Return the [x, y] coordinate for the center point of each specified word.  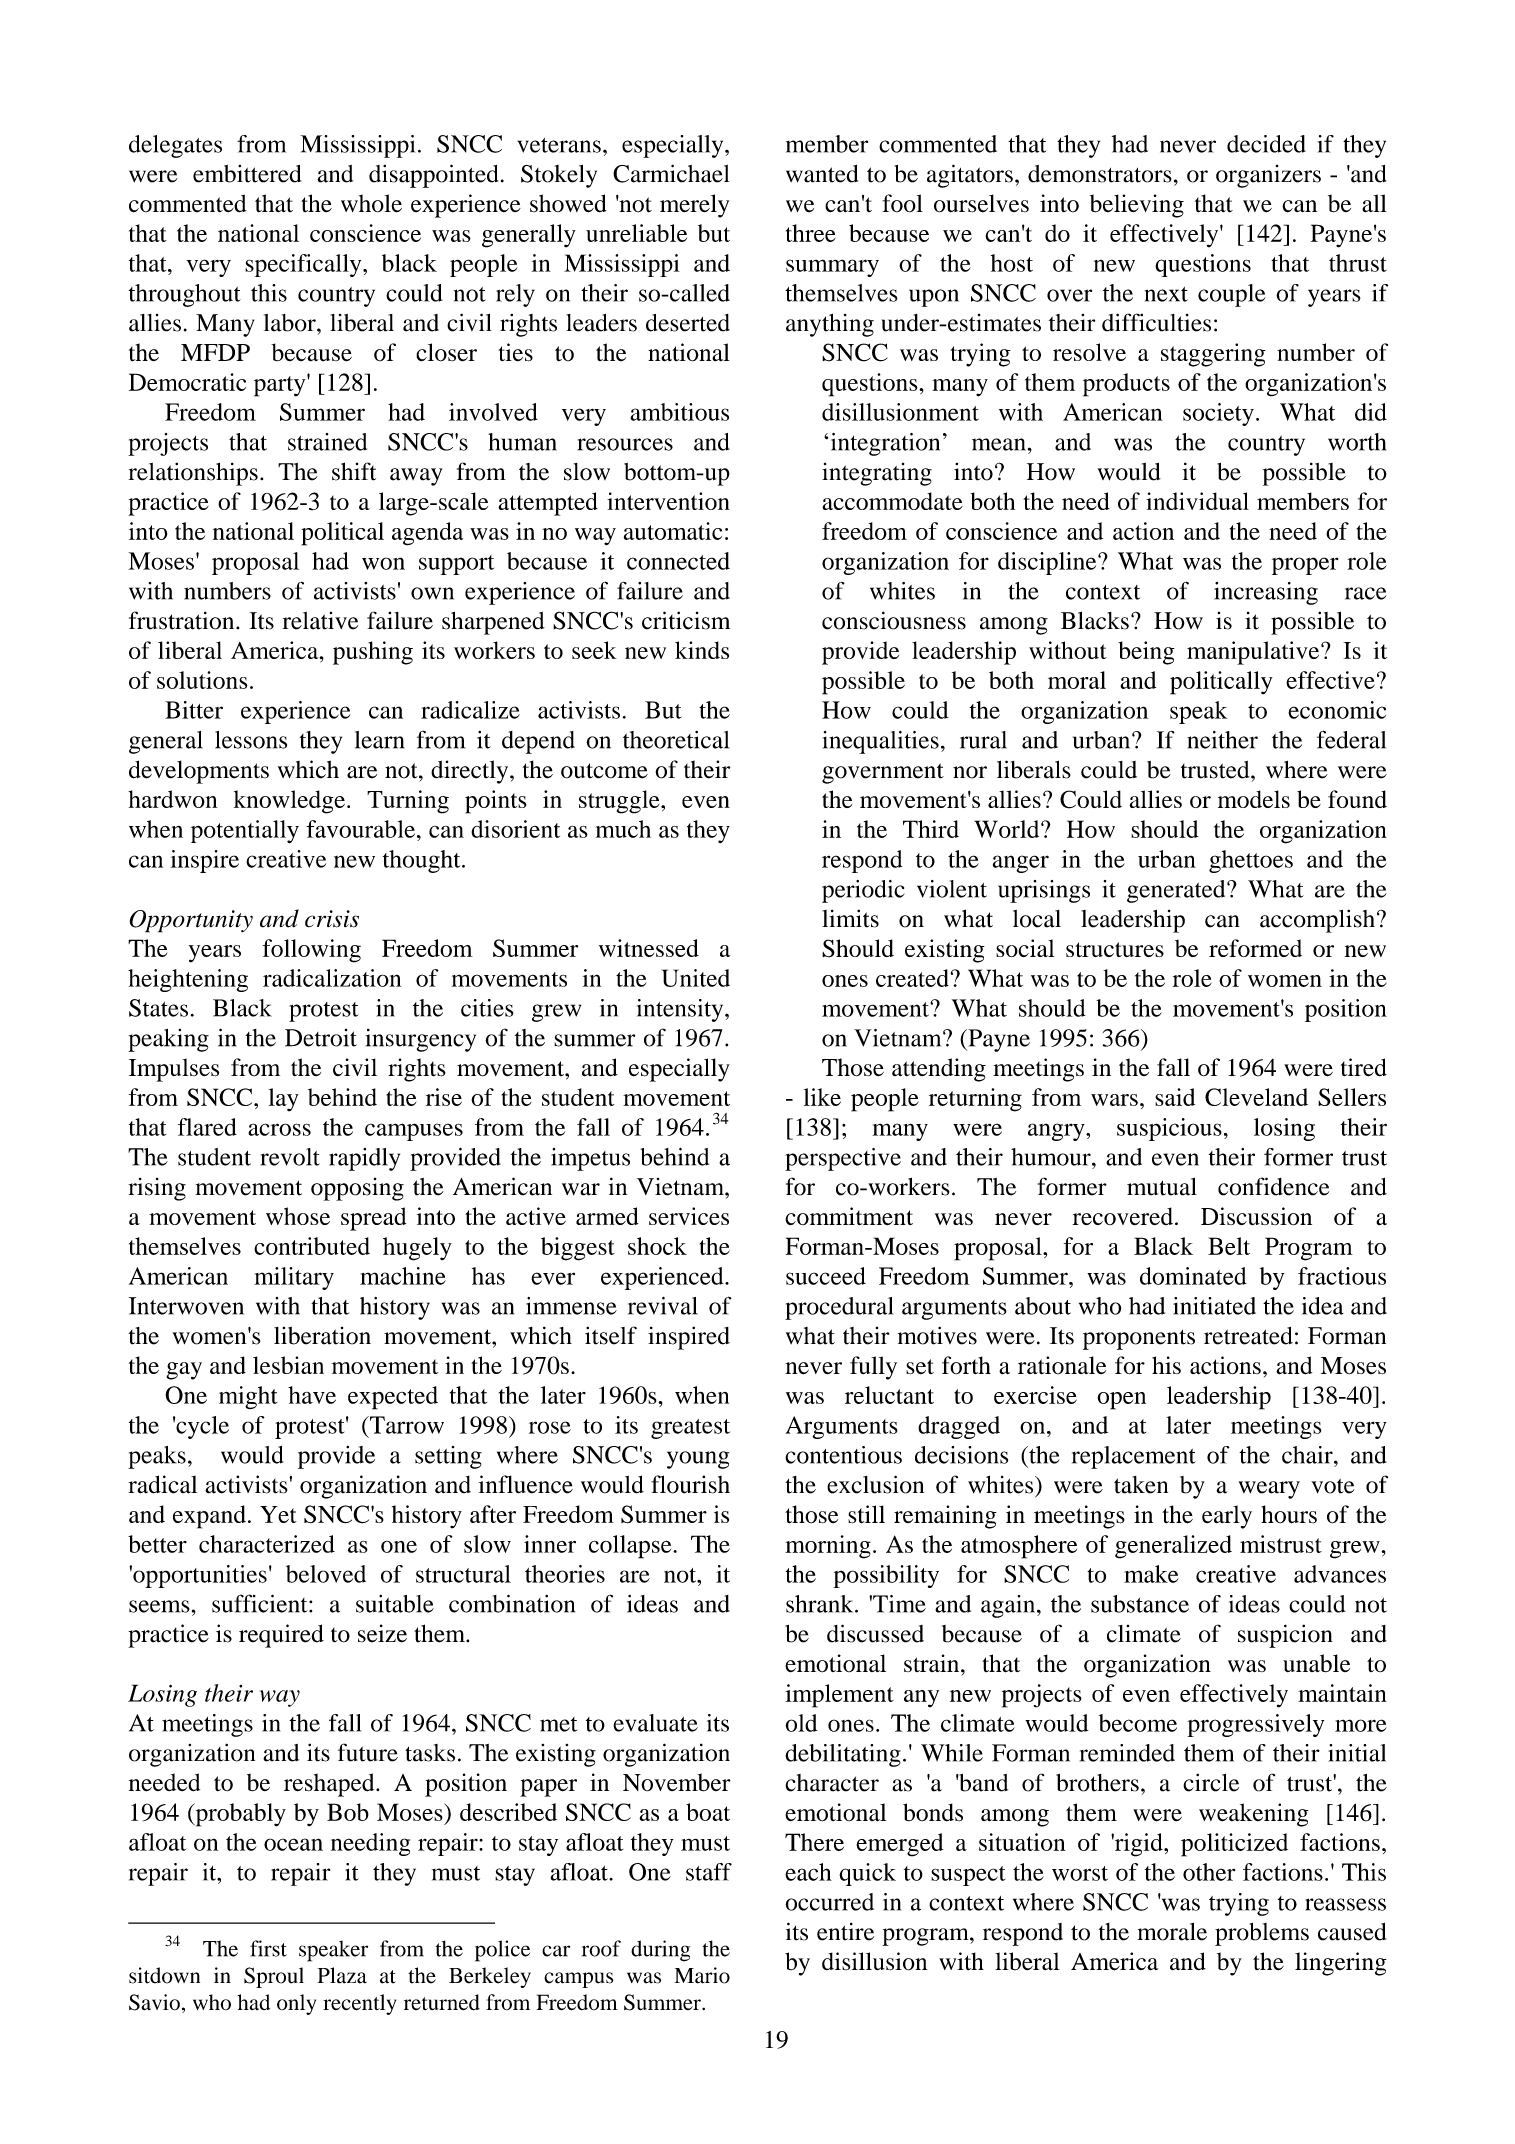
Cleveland [1256, 1097]
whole [371, 203]
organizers [1268, 176]
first [268, 1948]
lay [284, 1100]
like [822, 1097]
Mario [702, 1975]
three [811, 233]
